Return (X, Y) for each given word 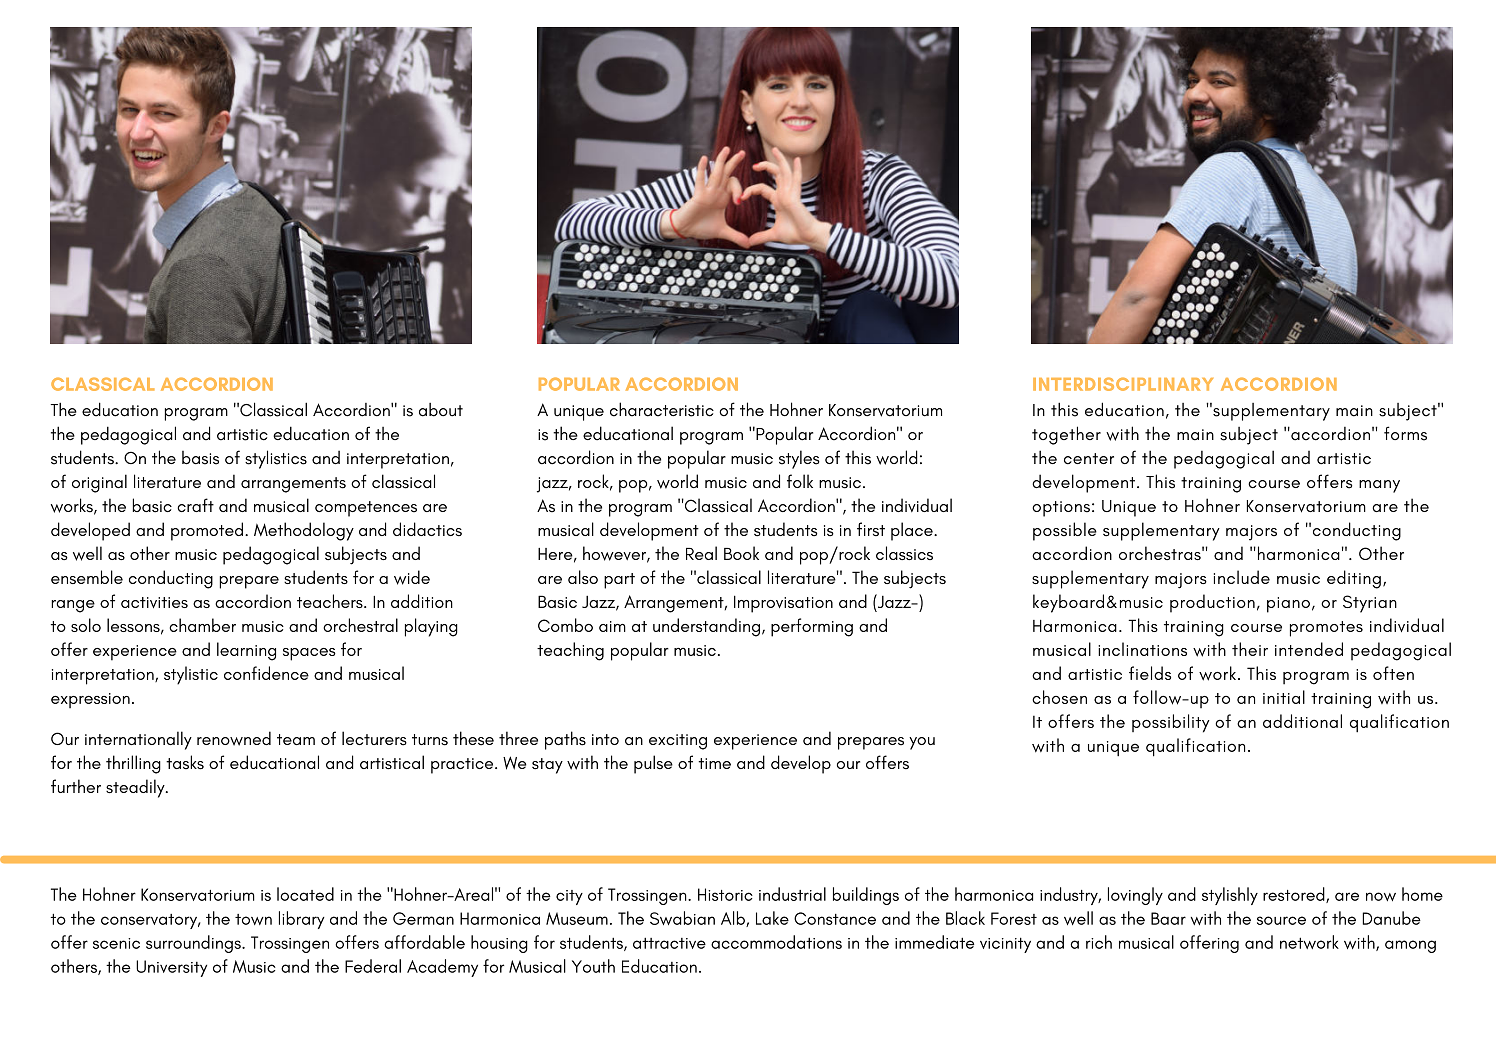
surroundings (194, 944)
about (441, 410)
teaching (570, 651)
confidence (266, 673)
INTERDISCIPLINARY (1123, 384)
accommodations (776, 942)
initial (1284, 697)
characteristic (662, 409)
